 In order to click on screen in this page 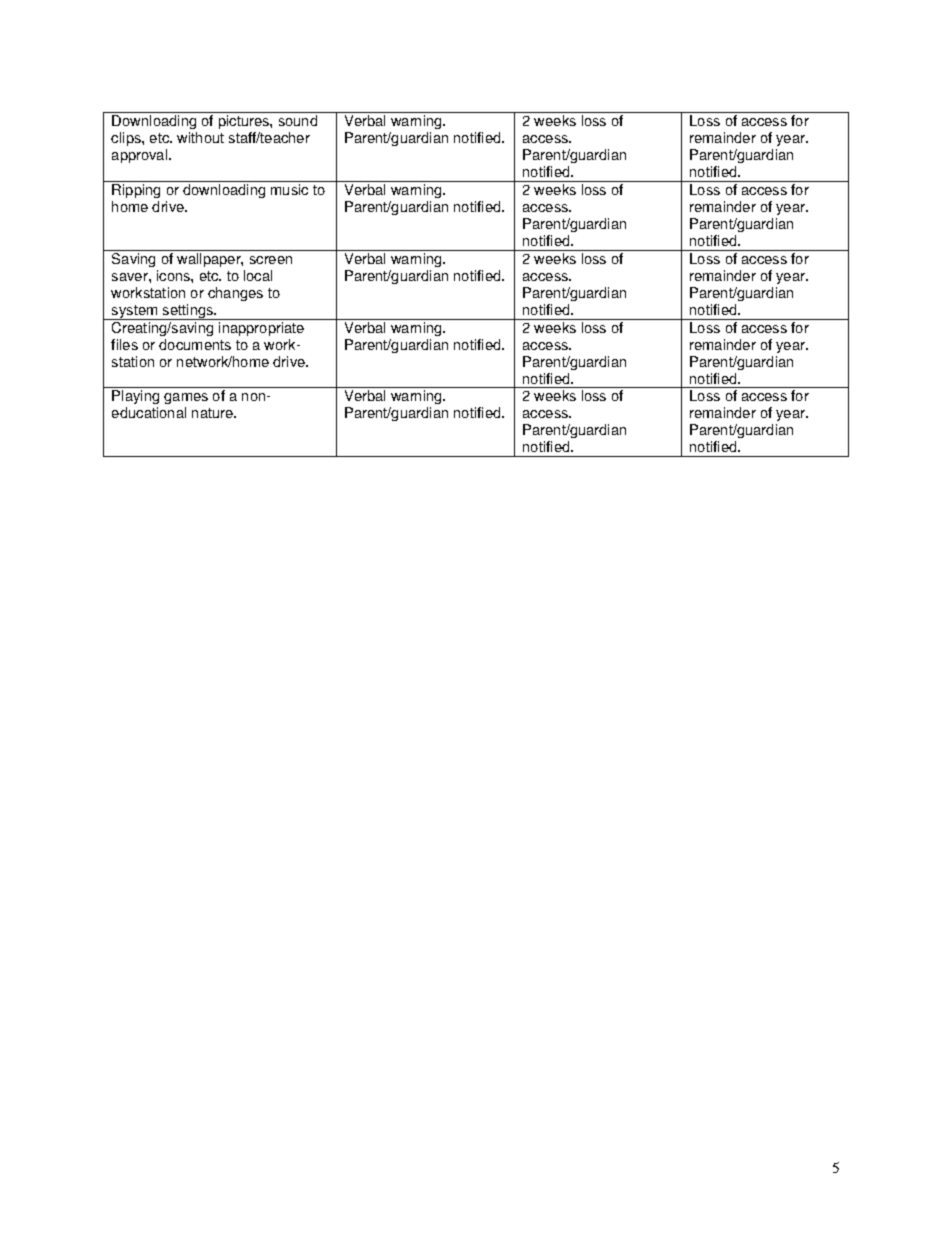, I will do `click(271, 260)`.
